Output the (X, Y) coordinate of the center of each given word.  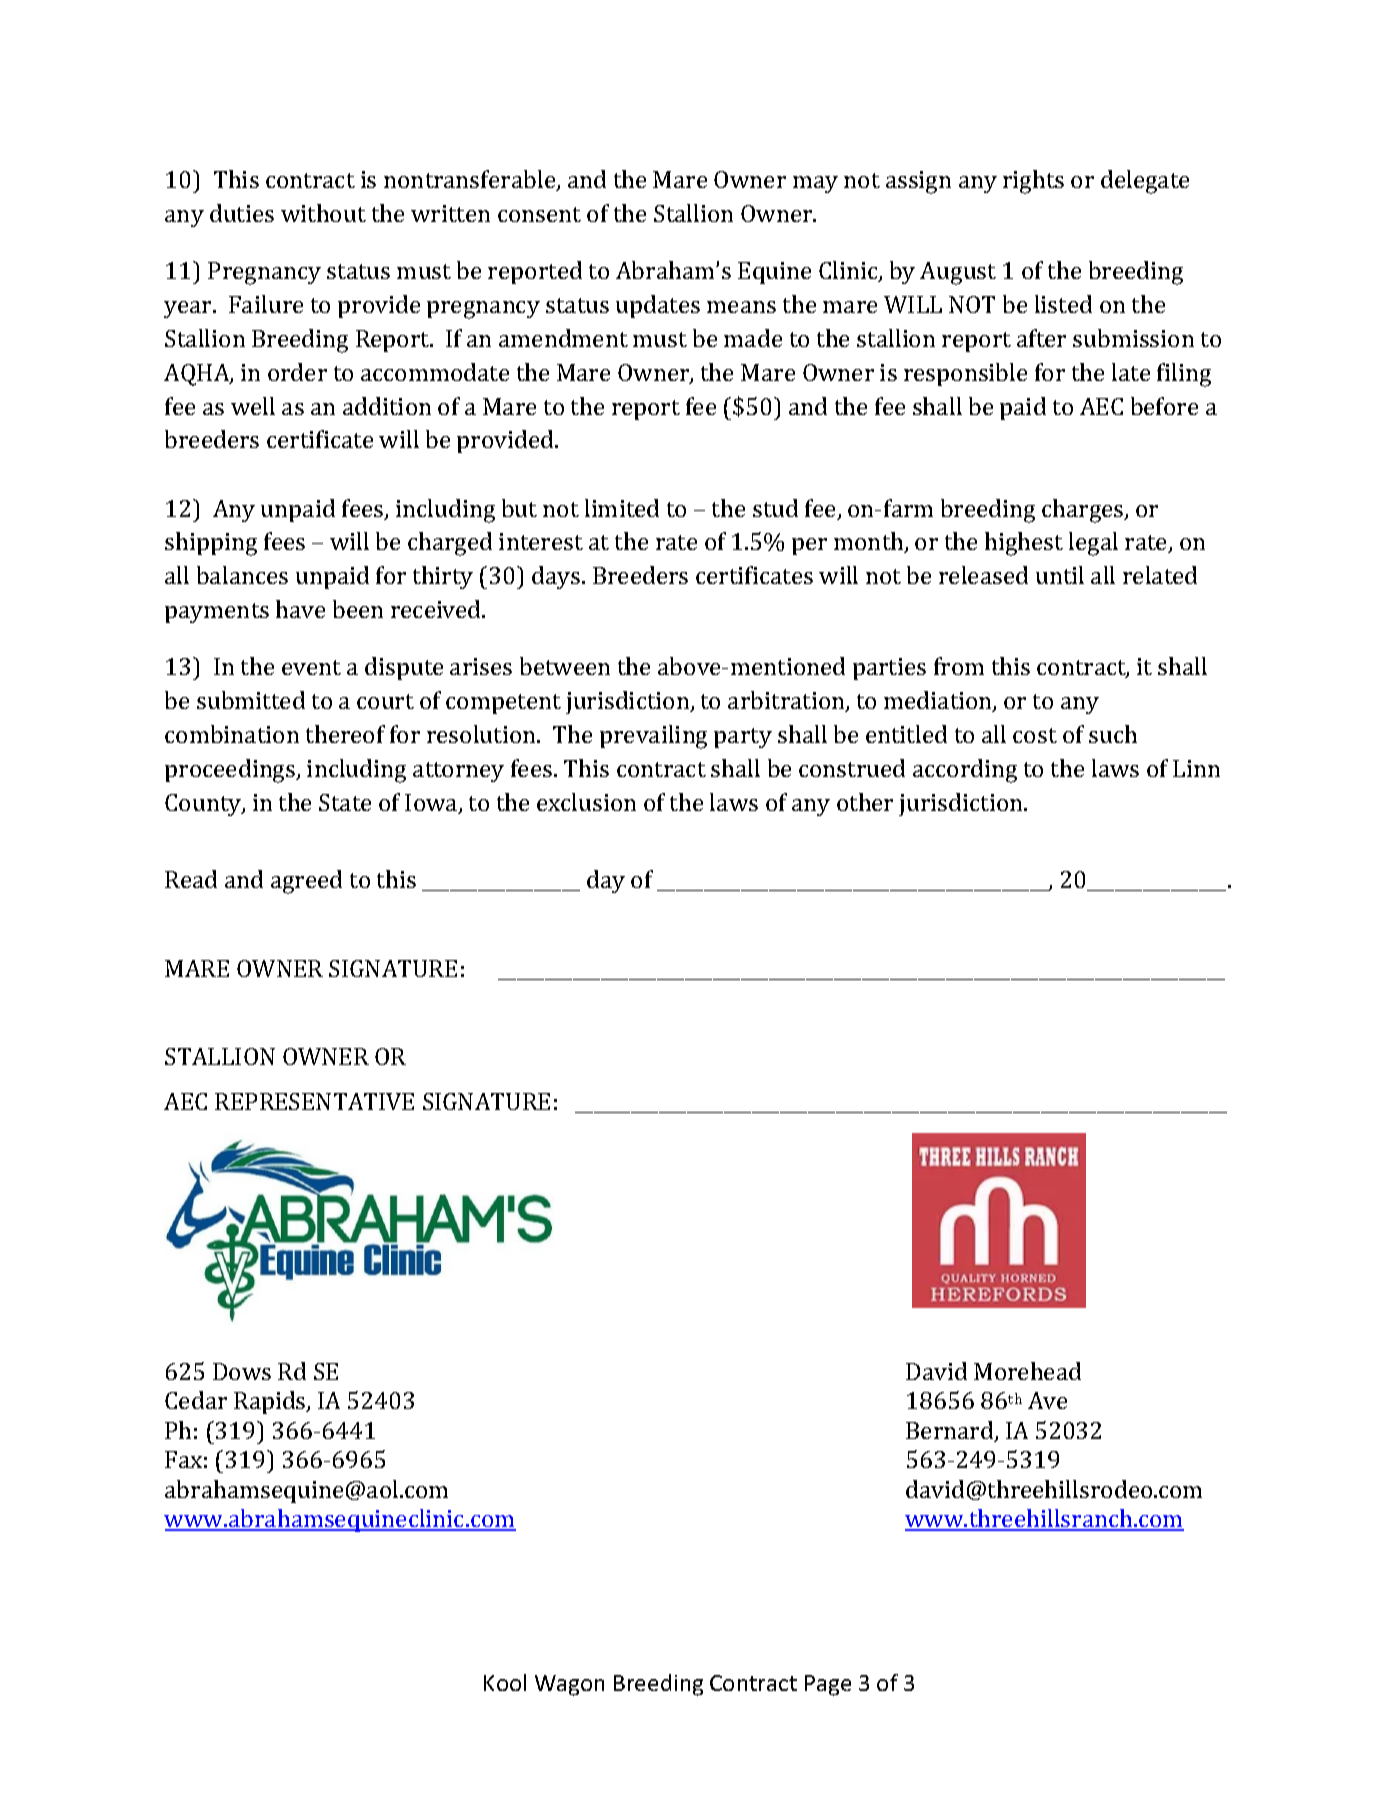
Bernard (951, 1431)
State (345, 802)
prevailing (653, 737)
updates (658, 306)
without (323, 213)
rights (1033, 182)
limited (622, 508)
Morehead (1027, 1371)
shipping (211, 544)
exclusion (586, 802)
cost (1035, 735)
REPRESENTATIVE (314, 1101)
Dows (242, 1371)
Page (828, 1685)
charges (1084, 511)
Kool (505, 1682)
